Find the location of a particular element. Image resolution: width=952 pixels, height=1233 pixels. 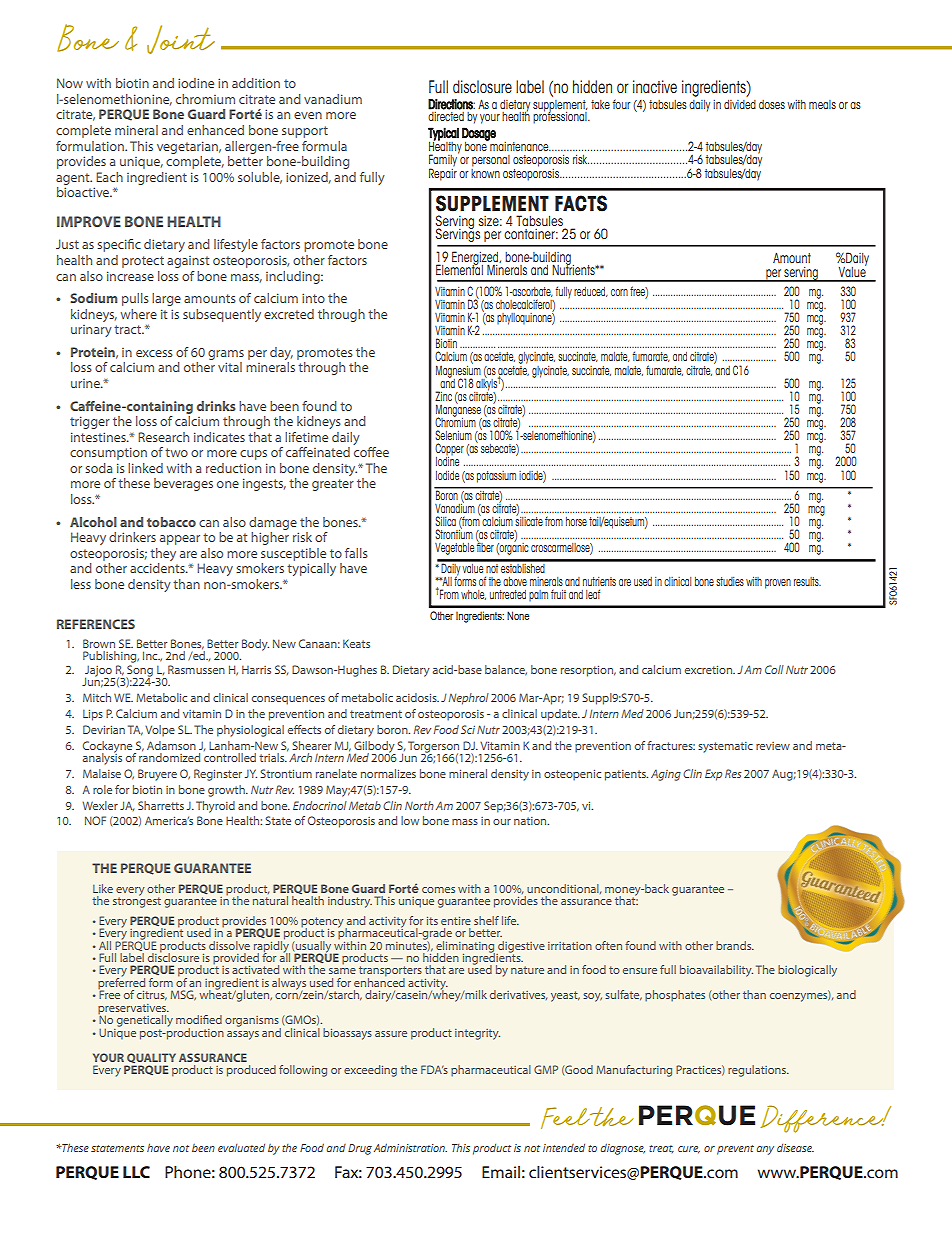

Elemental is located at coordinates (459, 269).
